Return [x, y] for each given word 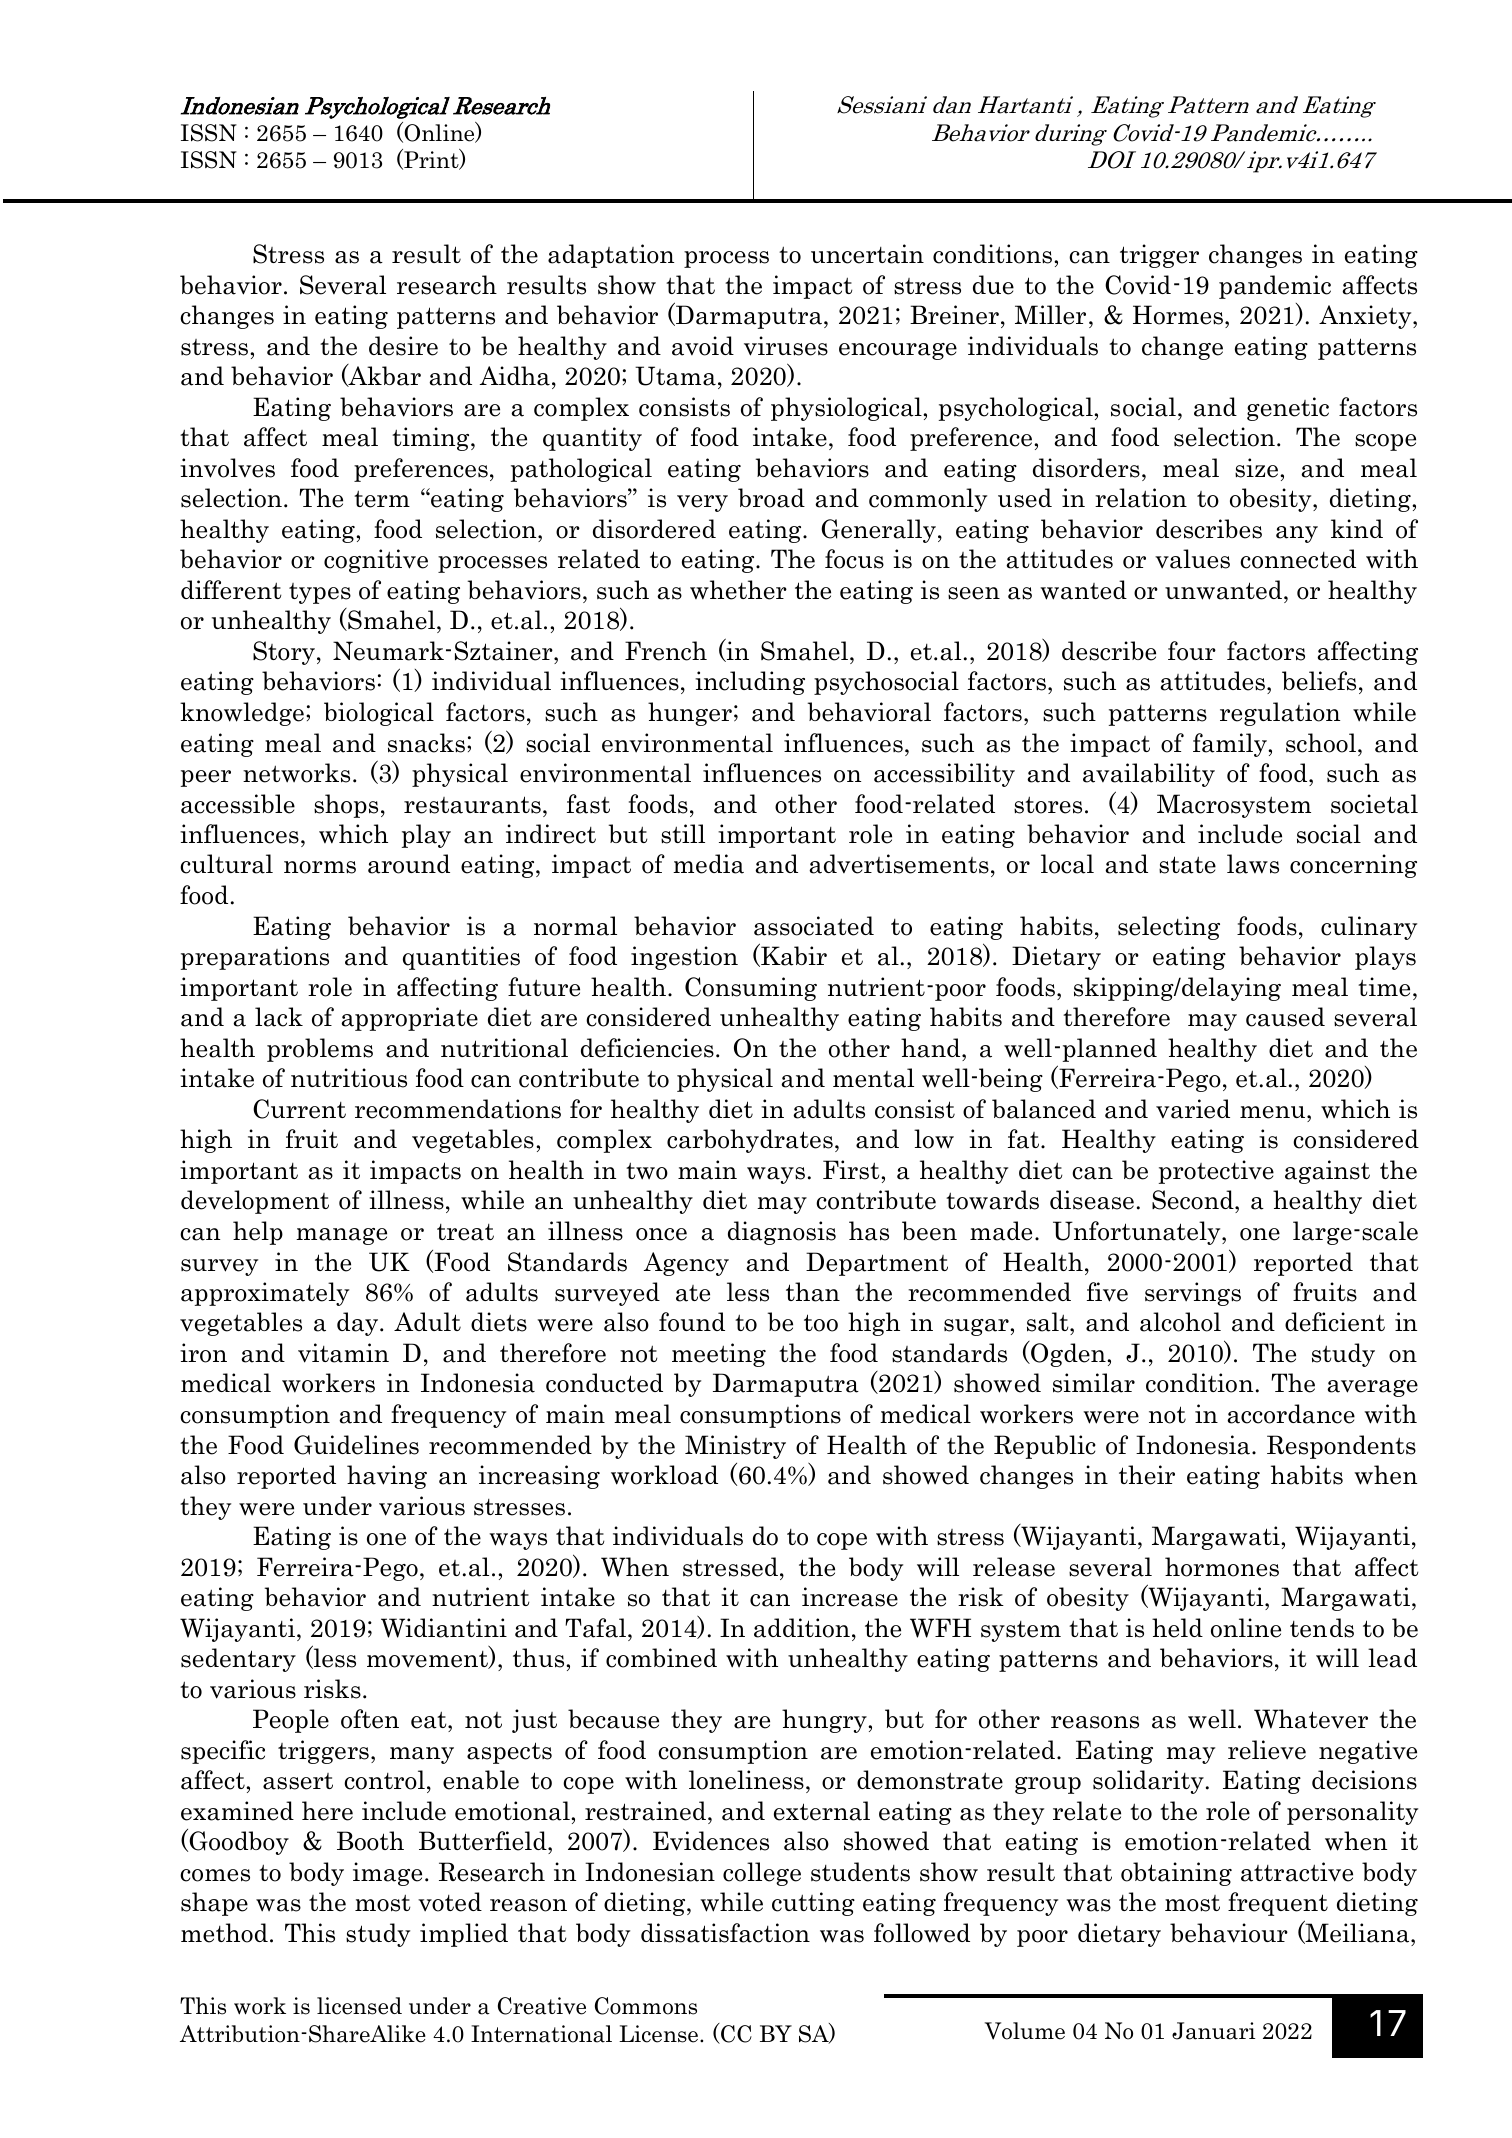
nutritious [349, 1078]
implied [464, 1935]
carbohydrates [750, 1141]
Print [431, 160]
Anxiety [1366, 317]
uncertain [867, 254]
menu [1274, 1112]
